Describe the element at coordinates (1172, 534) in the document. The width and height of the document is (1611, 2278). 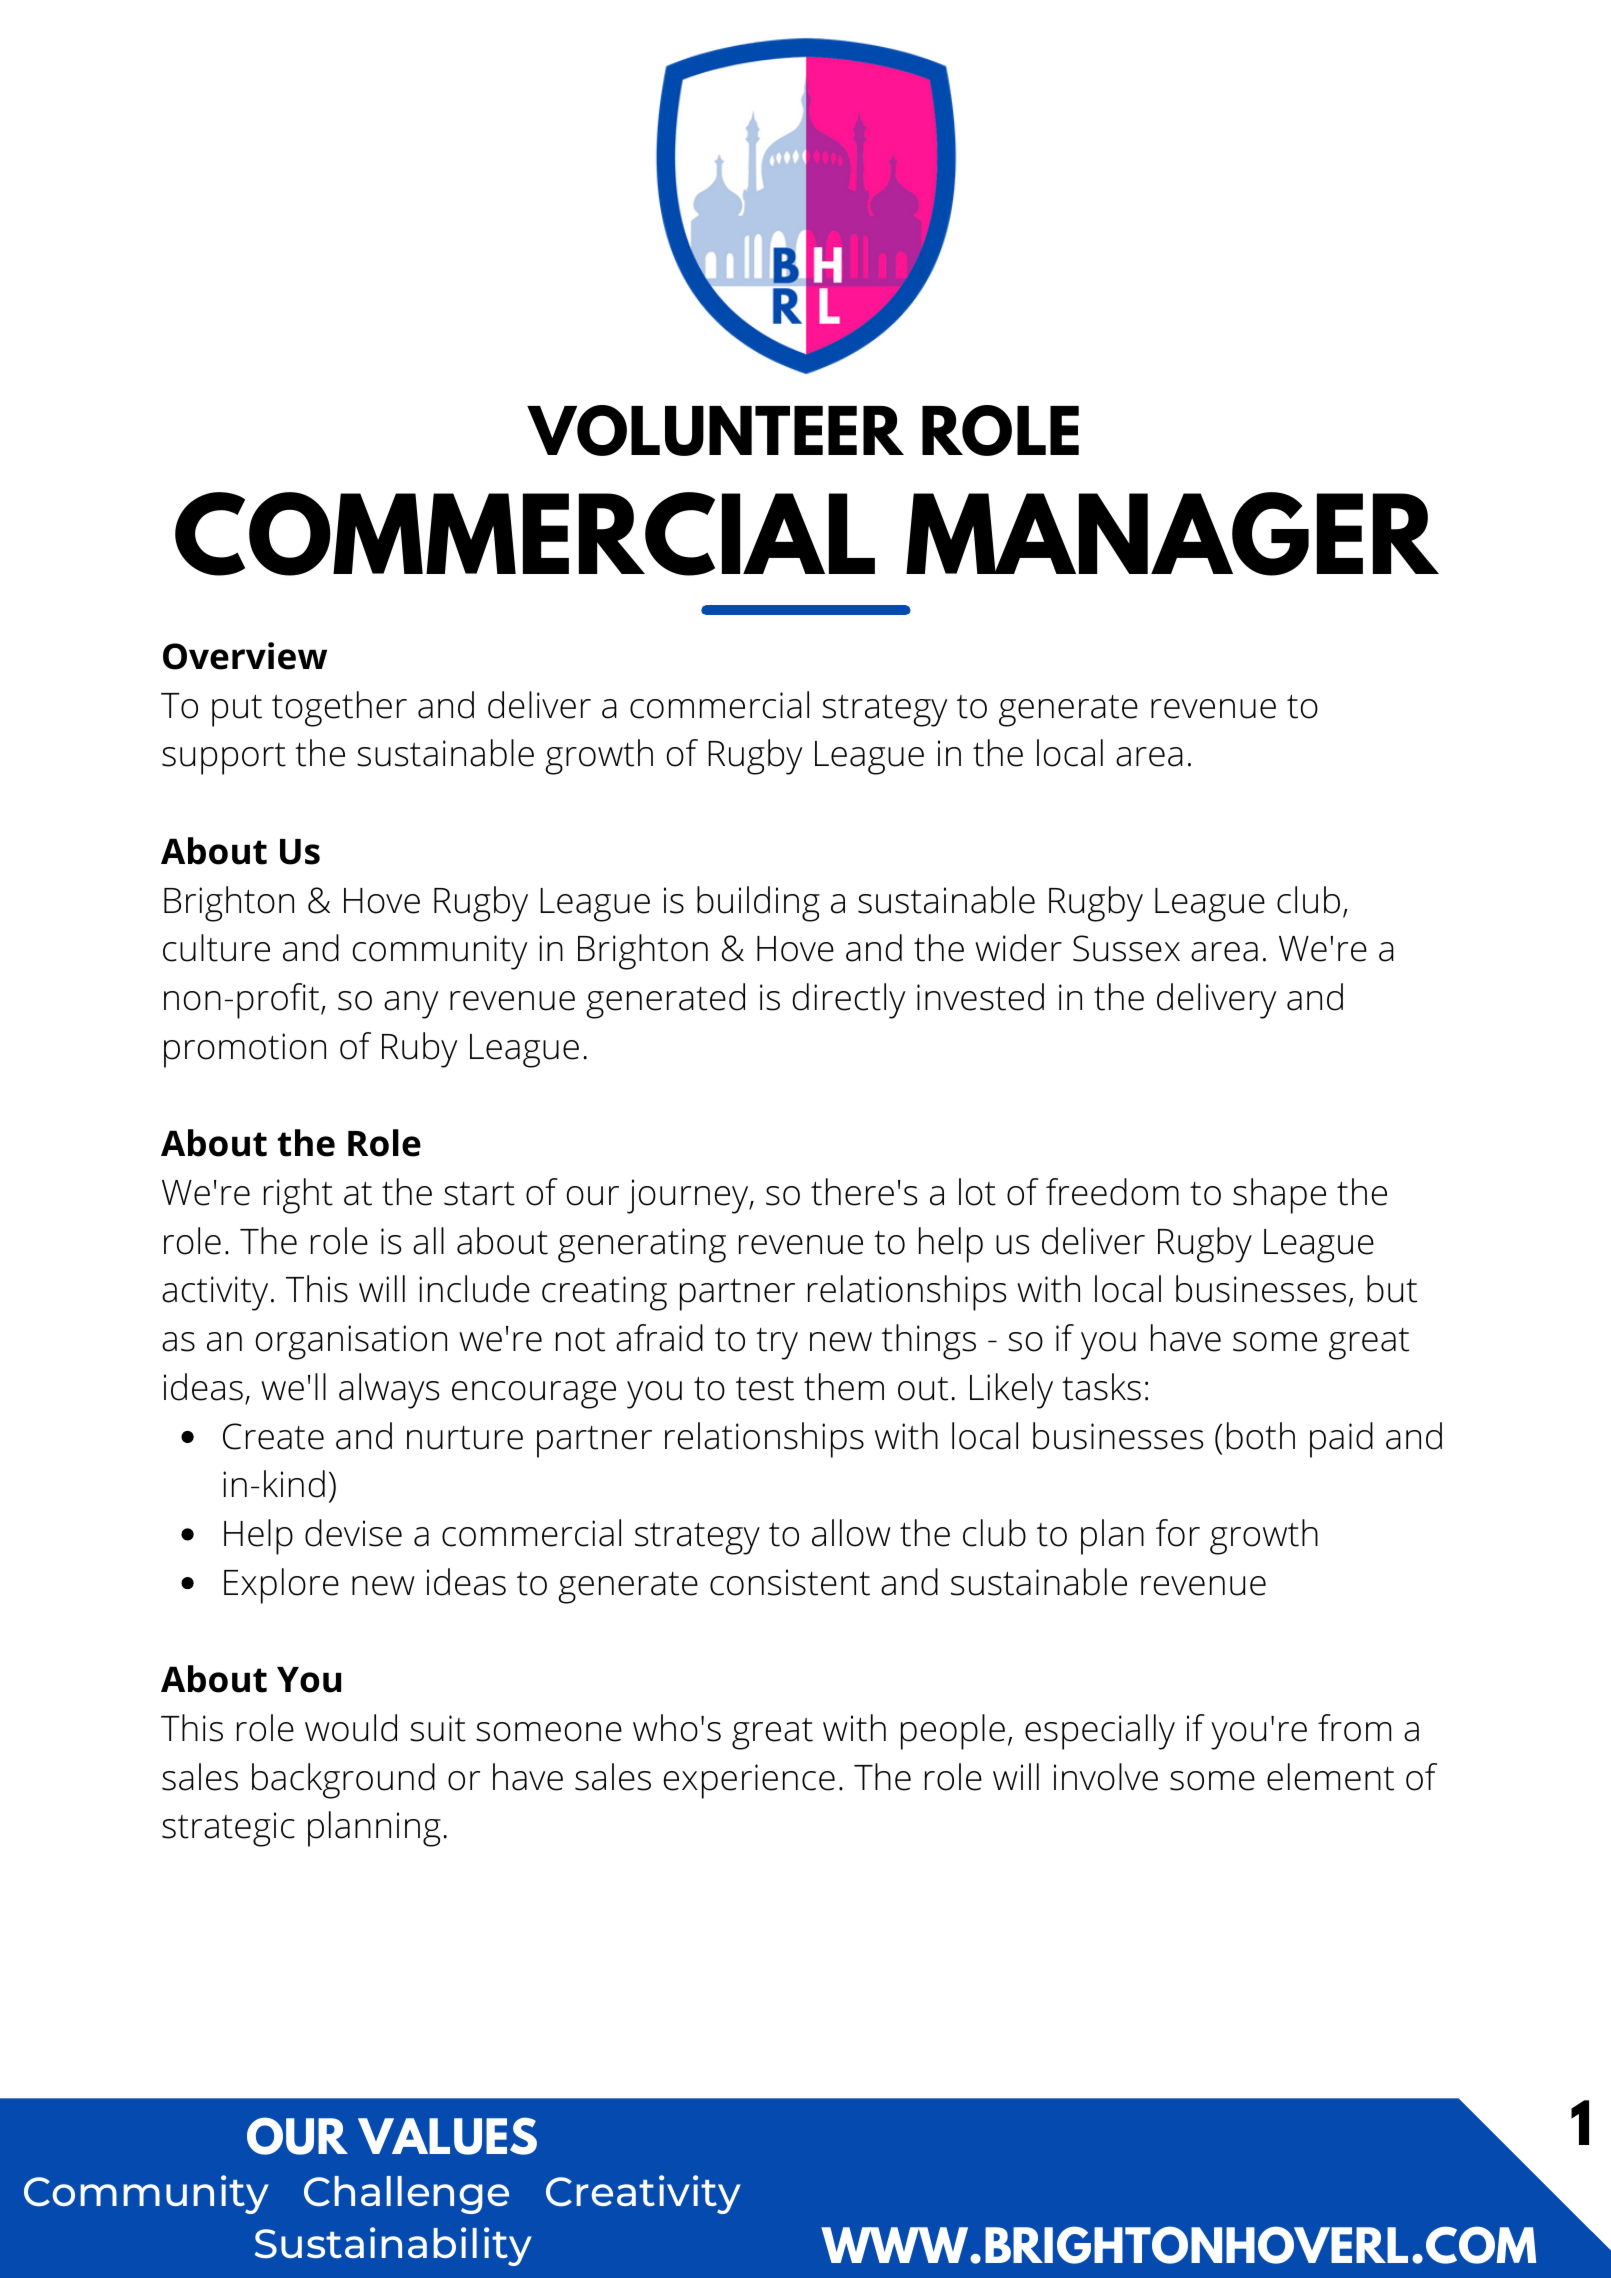
I see `MANAGER` at that location.
